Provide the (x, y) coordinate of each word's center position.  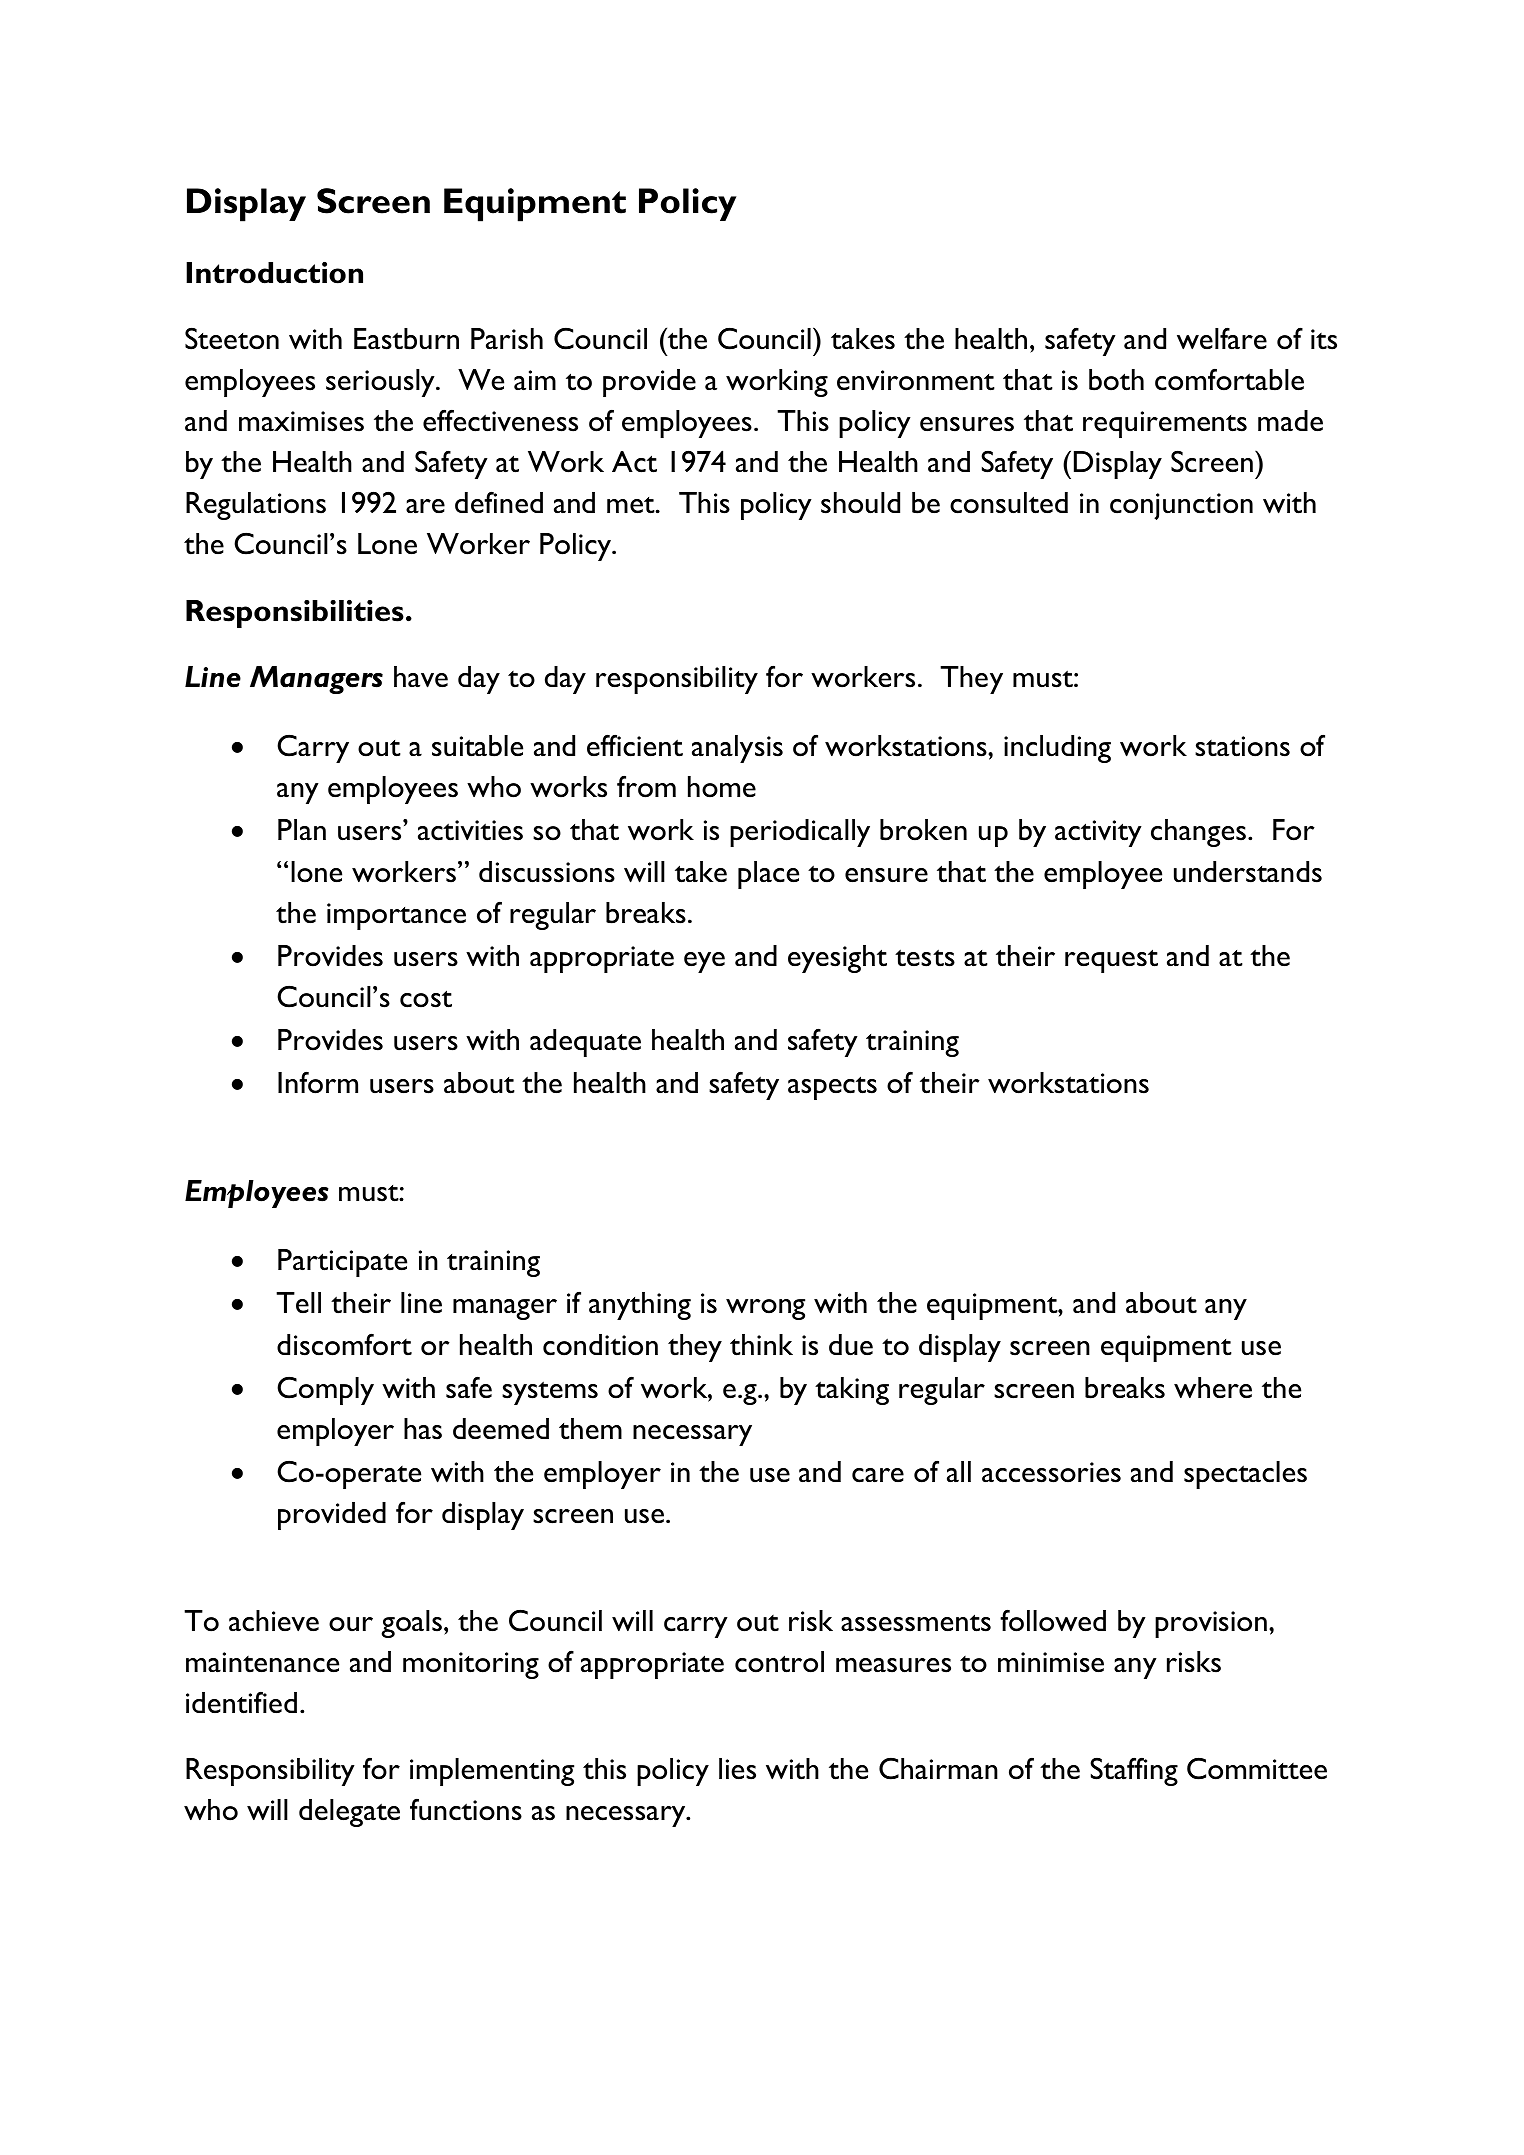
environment (916, 380)
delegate (349, 1813)
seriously (381, 383)
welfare (1222, 338)
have (421, 677)
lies (737, 1769)
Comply (325, 1390)
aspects (832, 1088)
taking (852, 1391)
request (1111, 961)
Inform (318, 1082)
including (1057, 749)
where (1213, 1388)
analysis (737, 749)
